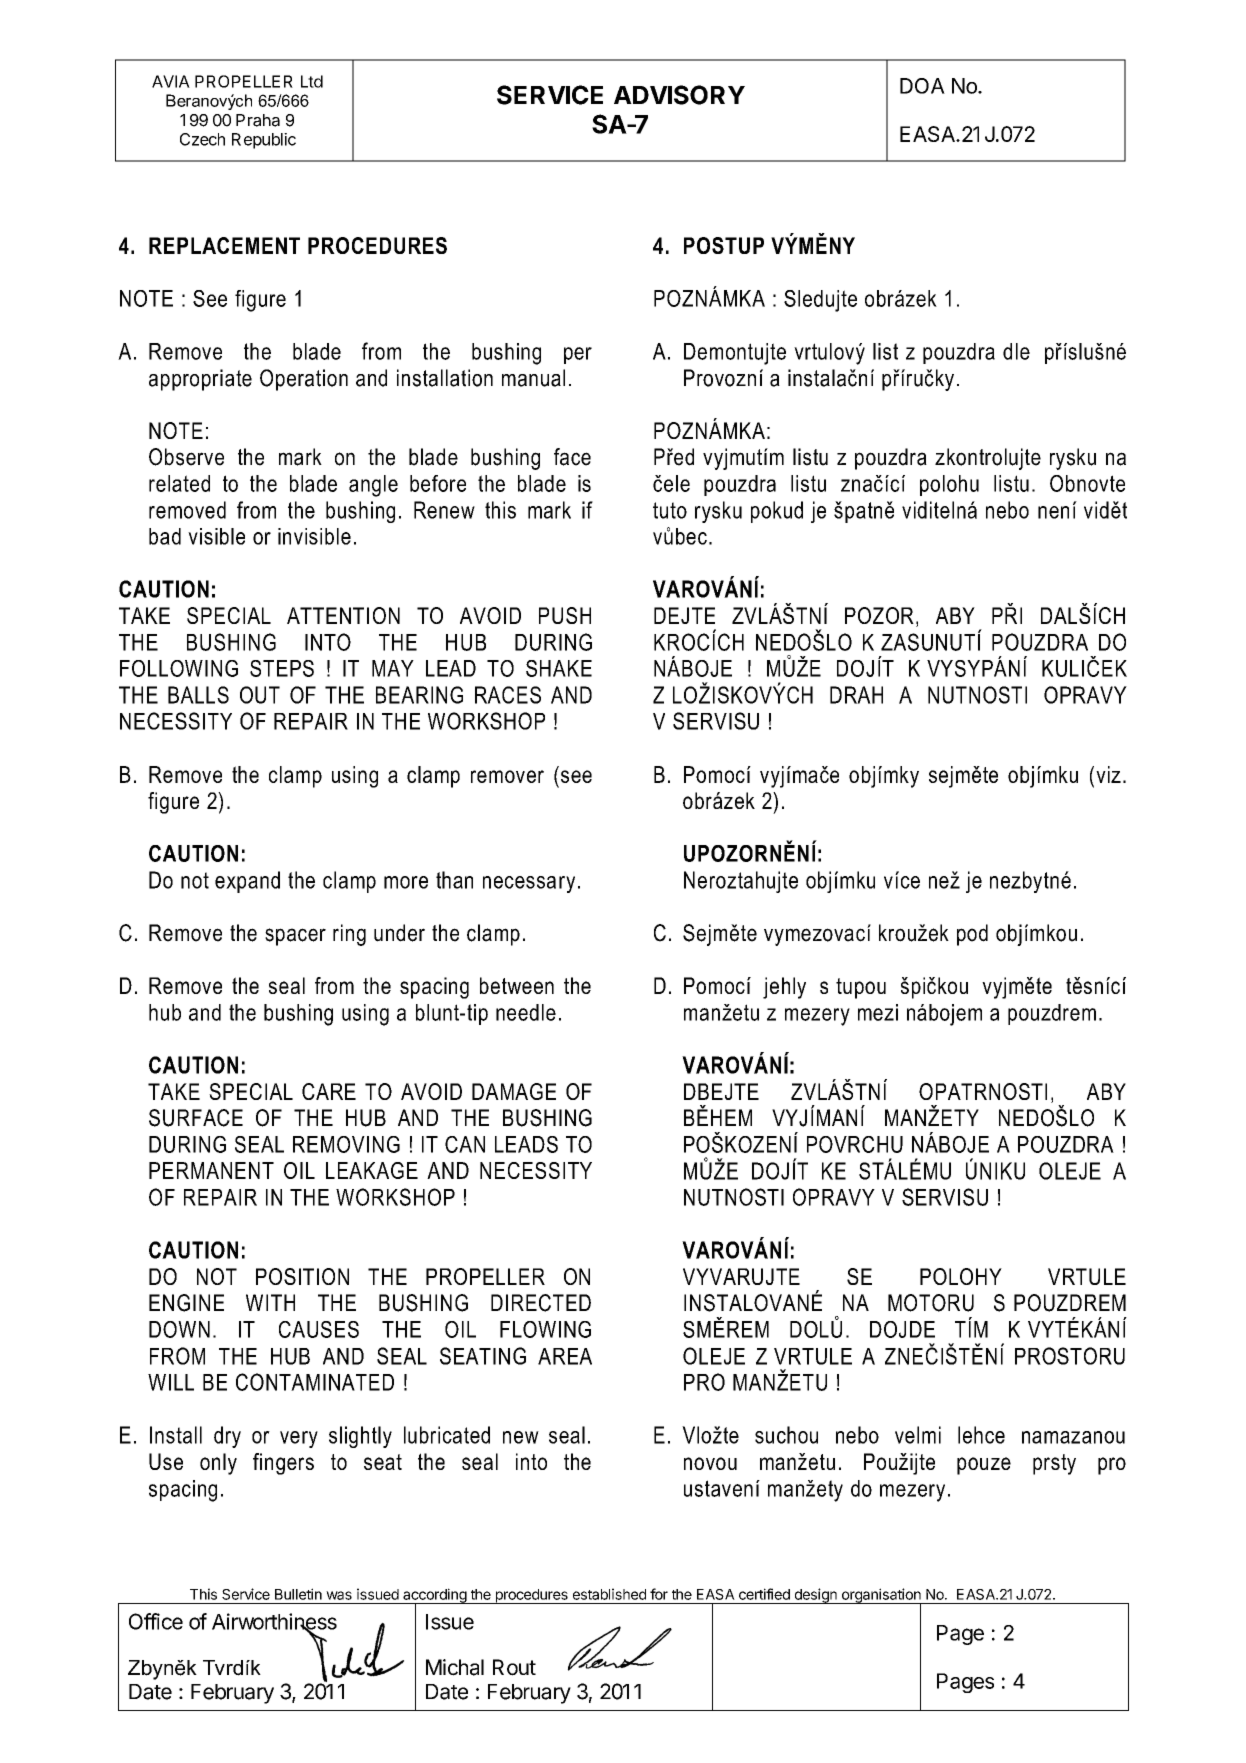 The height and width of the image is (1763, 1246). Describe the element at coordinates (529, 884) in the image. I see `necessary` at that location.
